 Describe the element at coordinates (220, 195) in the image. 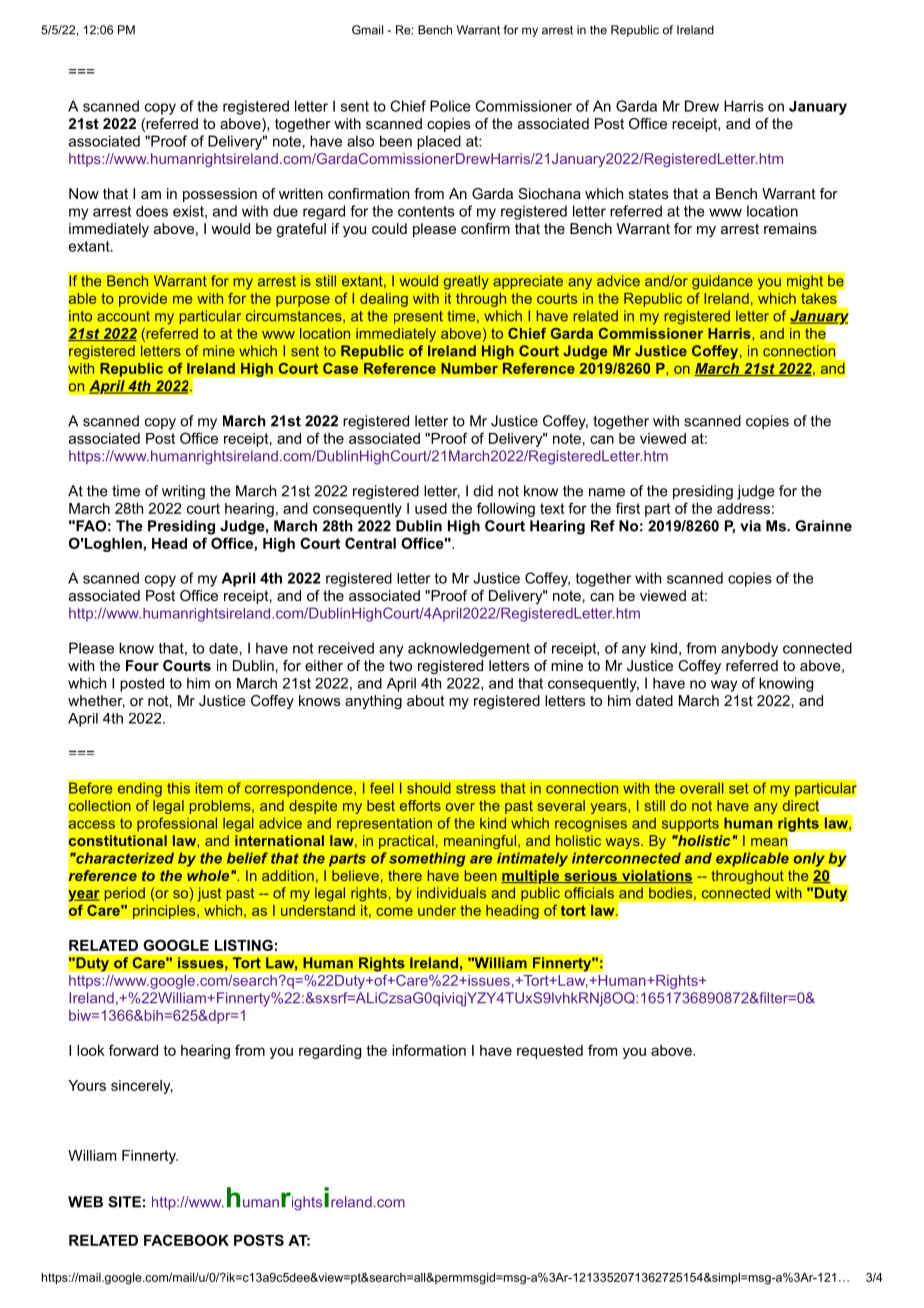

I see `possession` at that location.
